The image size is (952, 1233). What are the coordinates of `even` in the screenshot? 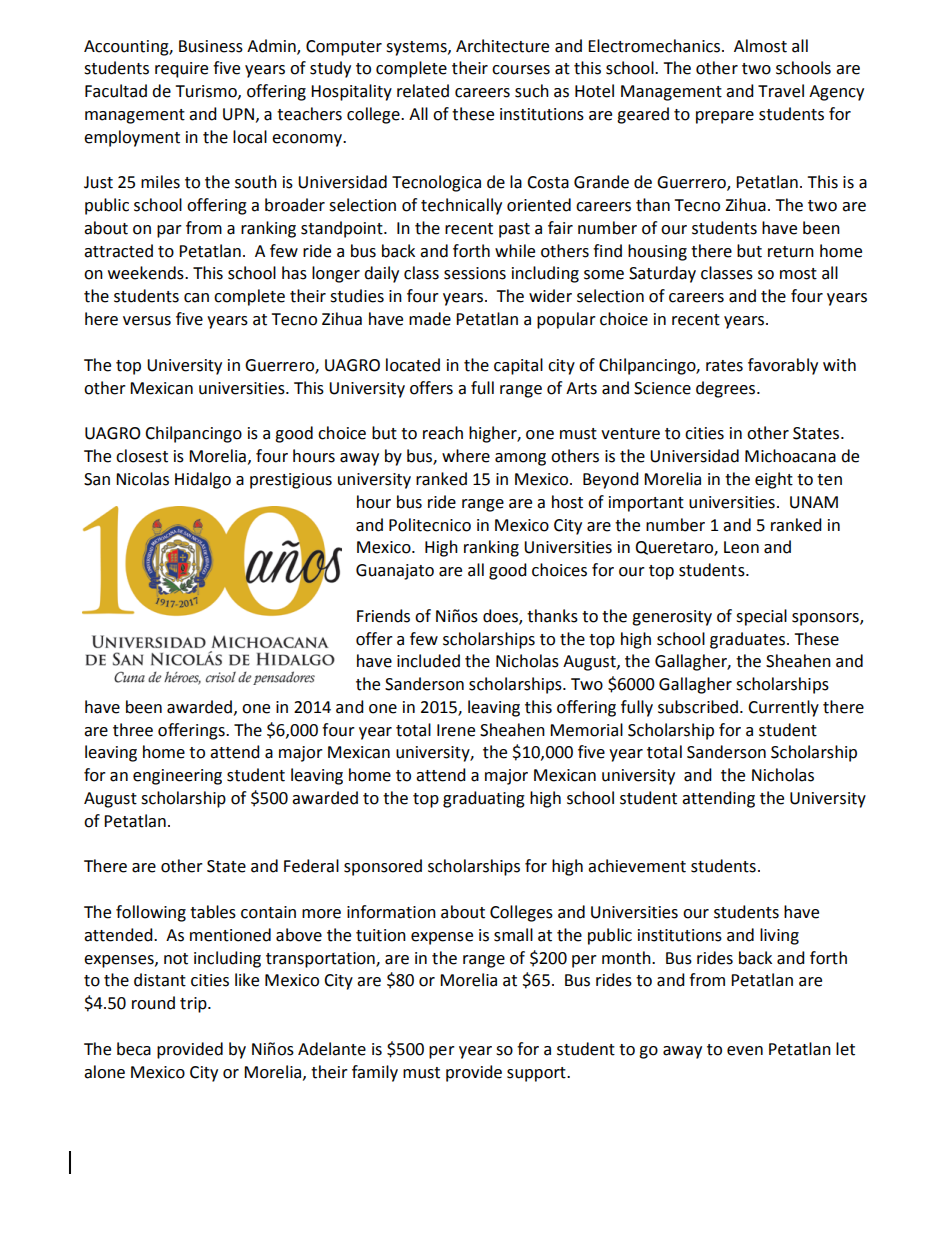 It's located at (745, 1051).
